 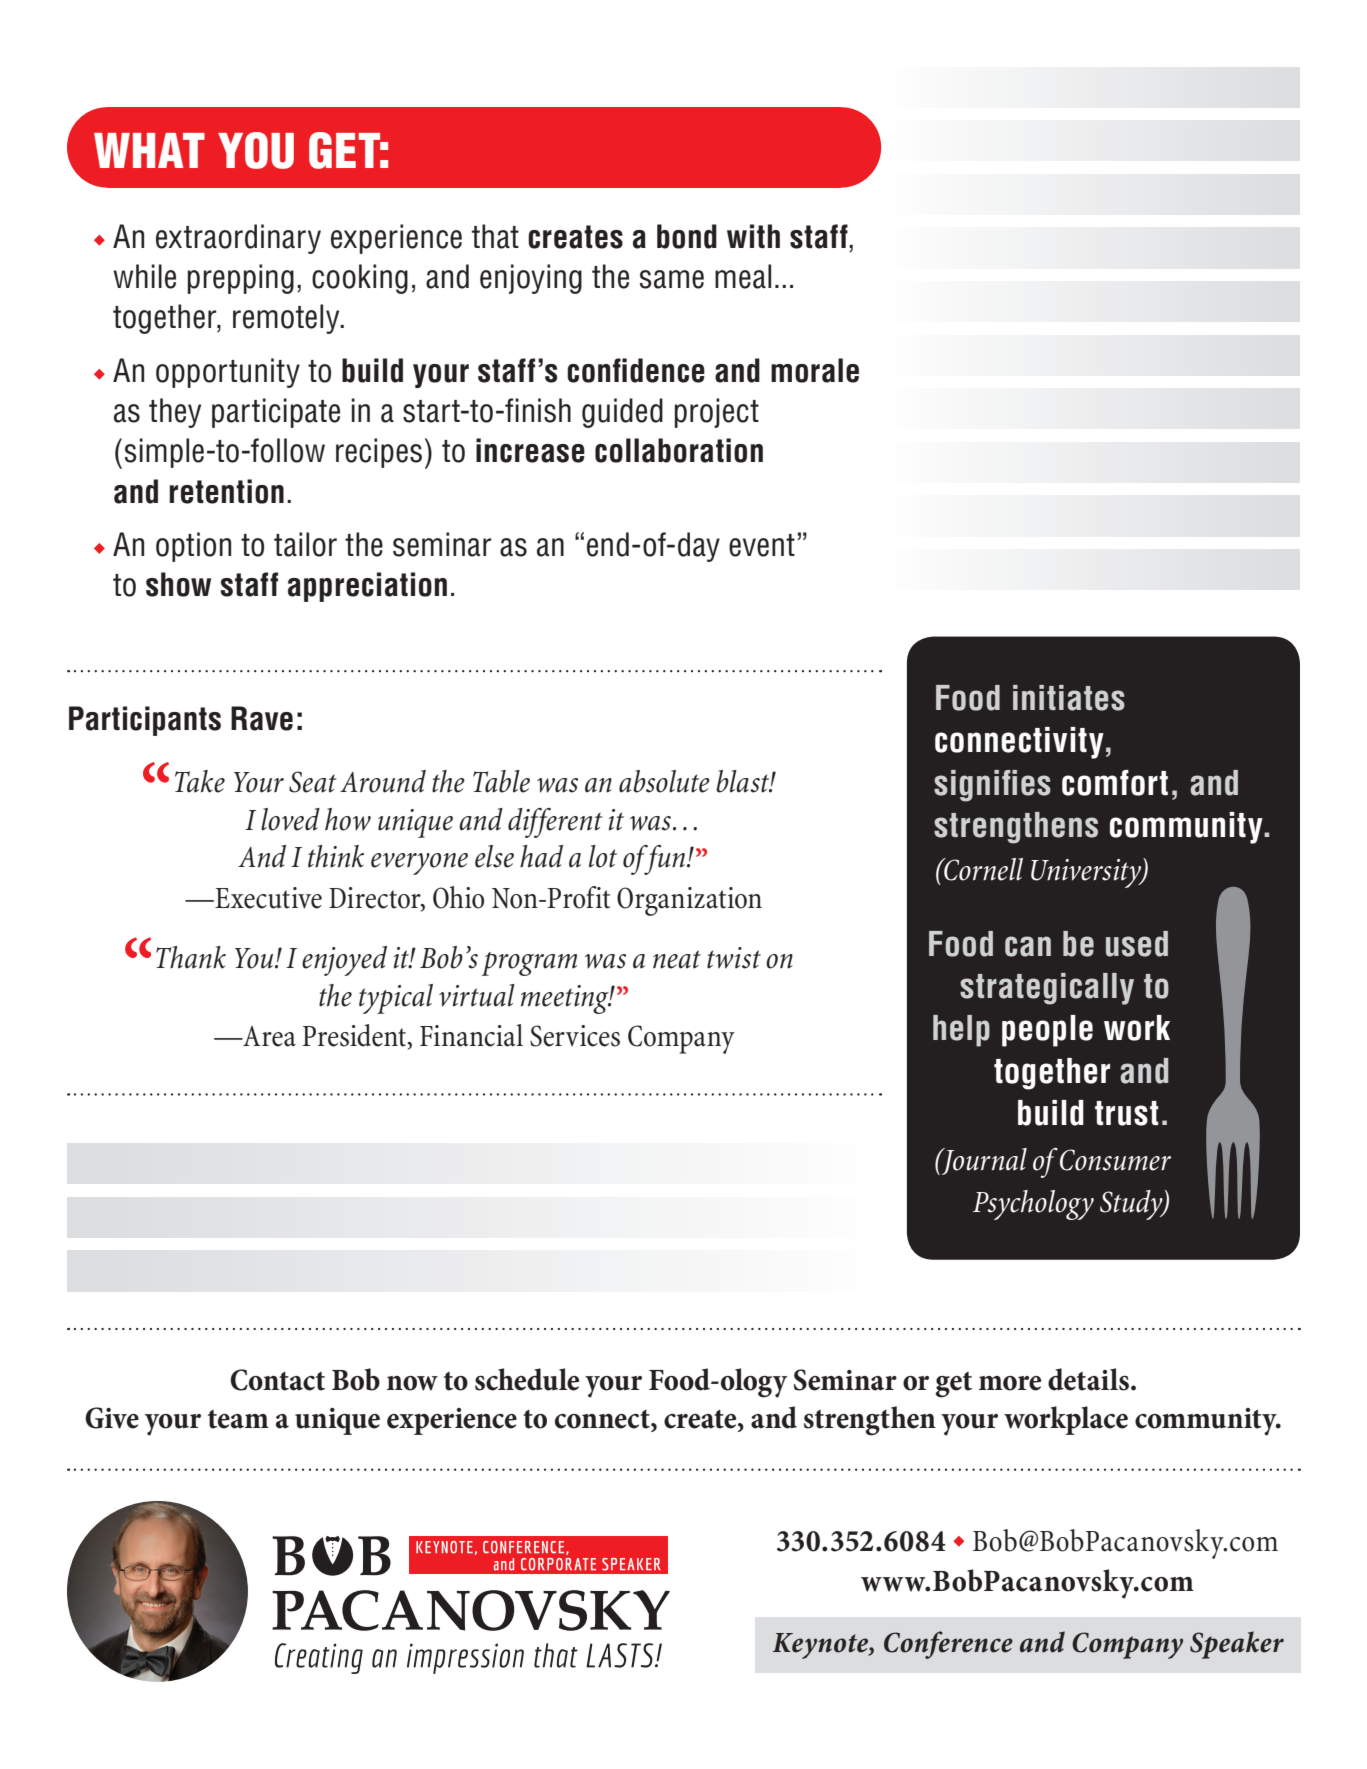 I want to click on team, so click(x=238, y=1419).
